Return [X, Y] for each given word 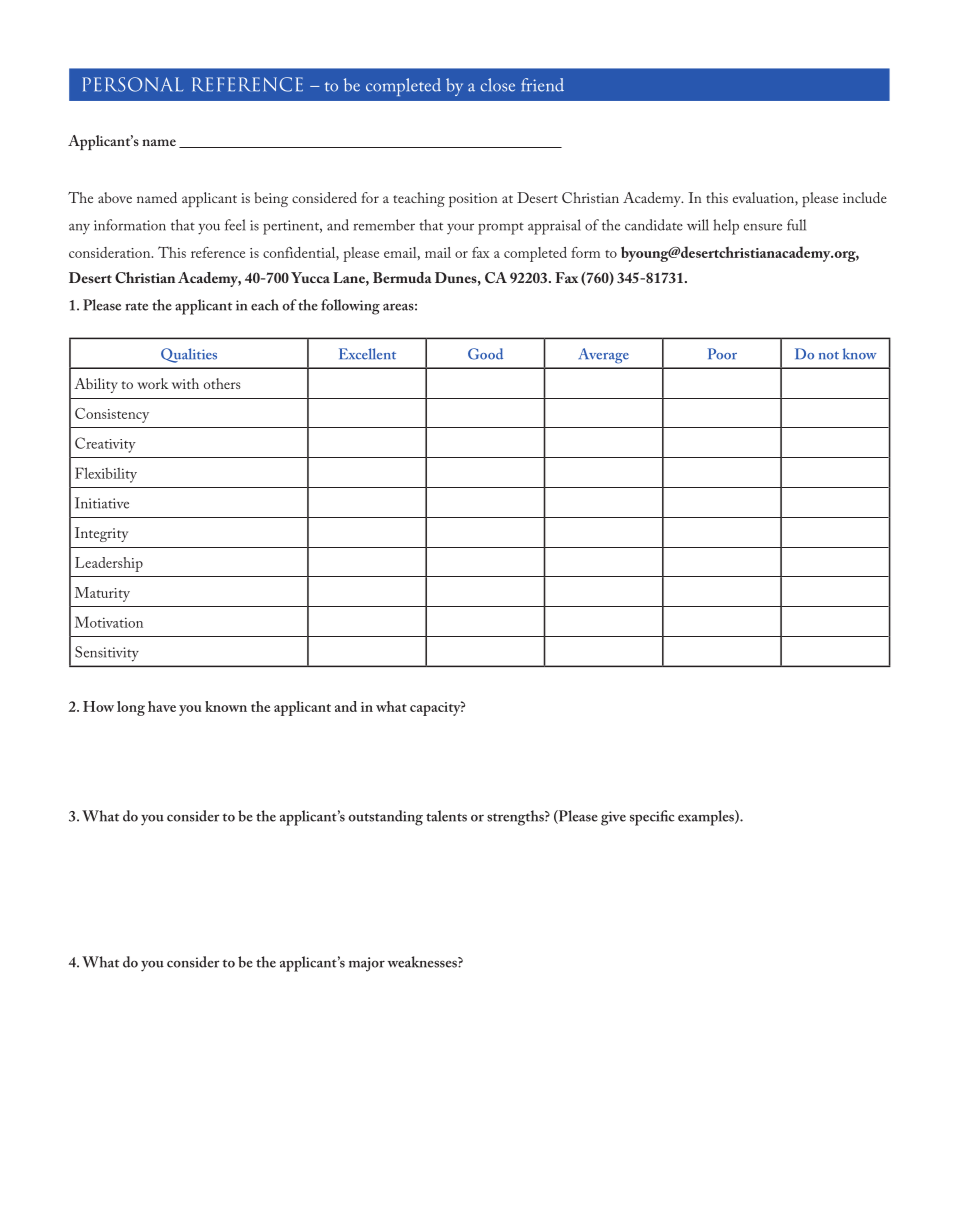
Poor [722, 354]
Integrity [101, 534]
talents [446, 816]
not [829, 355]
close [498, 85]
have [162, 706]
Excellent [367, 354]
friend [542, 85]
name [159, 142]
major [367, 964]
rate [136, 306]
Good [485, 354]
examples [707, 818]
